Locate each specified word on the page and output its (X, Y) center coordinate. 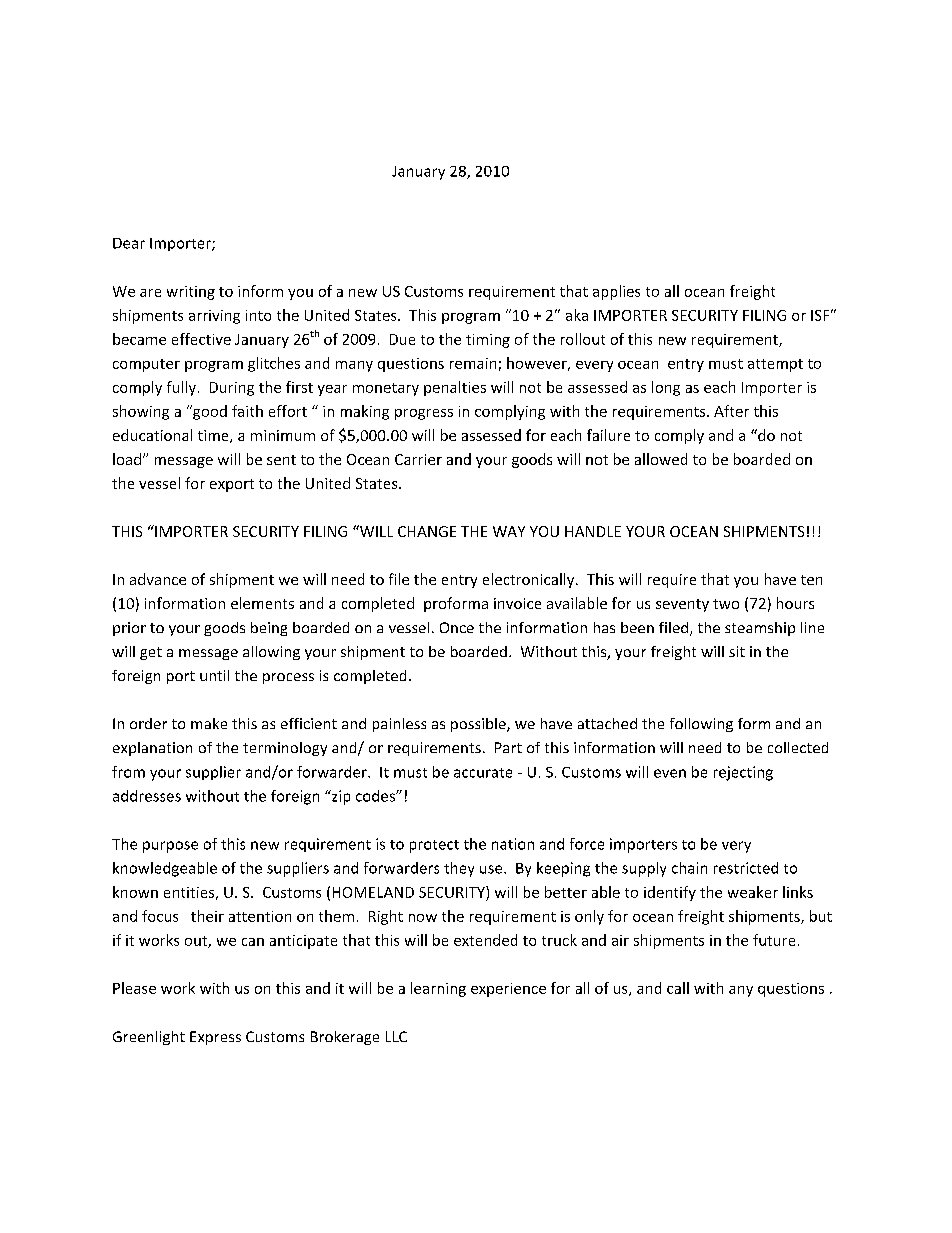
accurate (483, 773)
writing (191, 293)
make (209, 723)
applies (616, 292)
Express (215, 1038)
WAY (509, 531)
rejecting (743, 773)
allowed (661, 459)
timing (488, 341)
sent (281, 460)
